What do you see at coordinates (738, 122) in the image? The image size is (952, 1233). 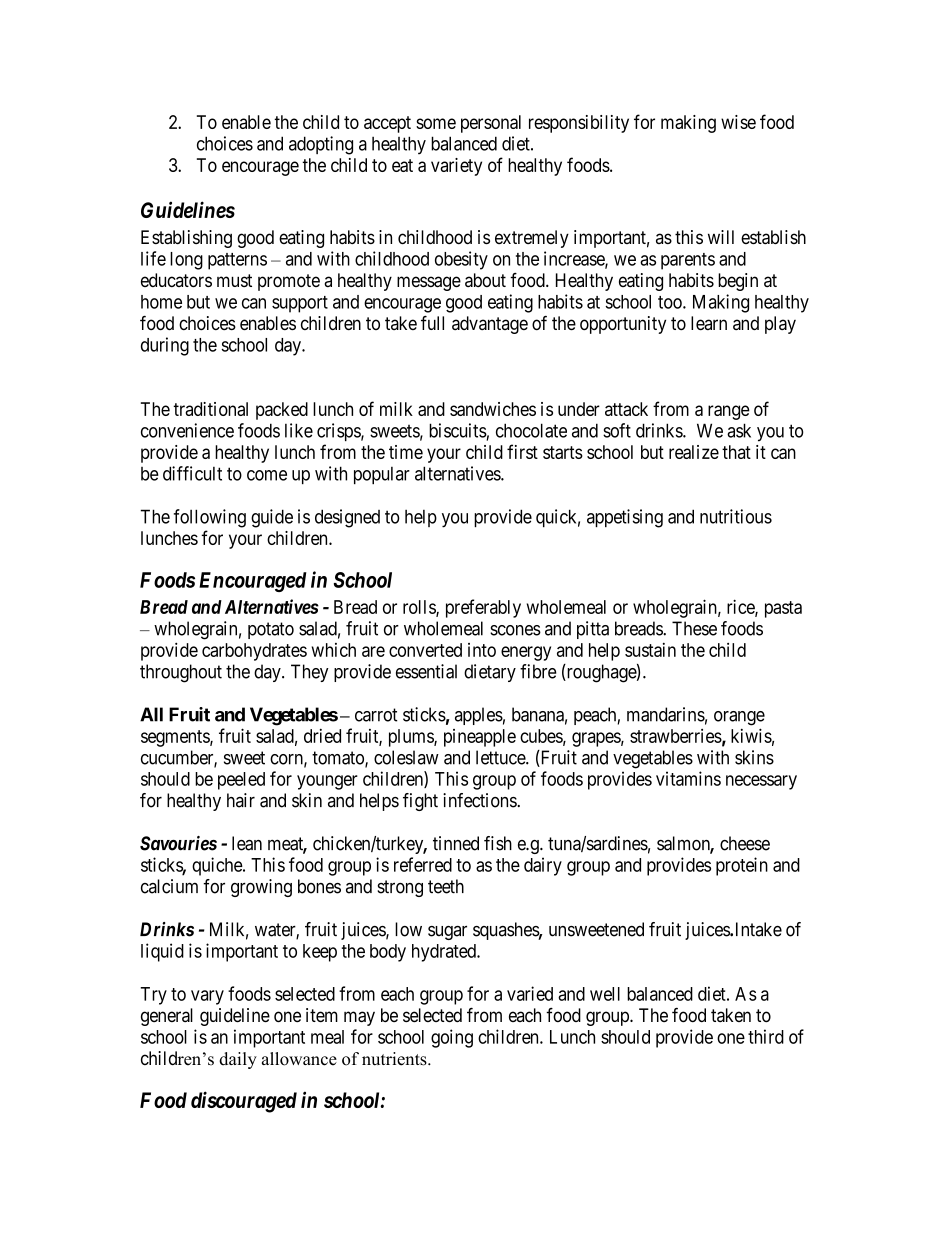 I see `wise` at bounding box center [738, 122].
